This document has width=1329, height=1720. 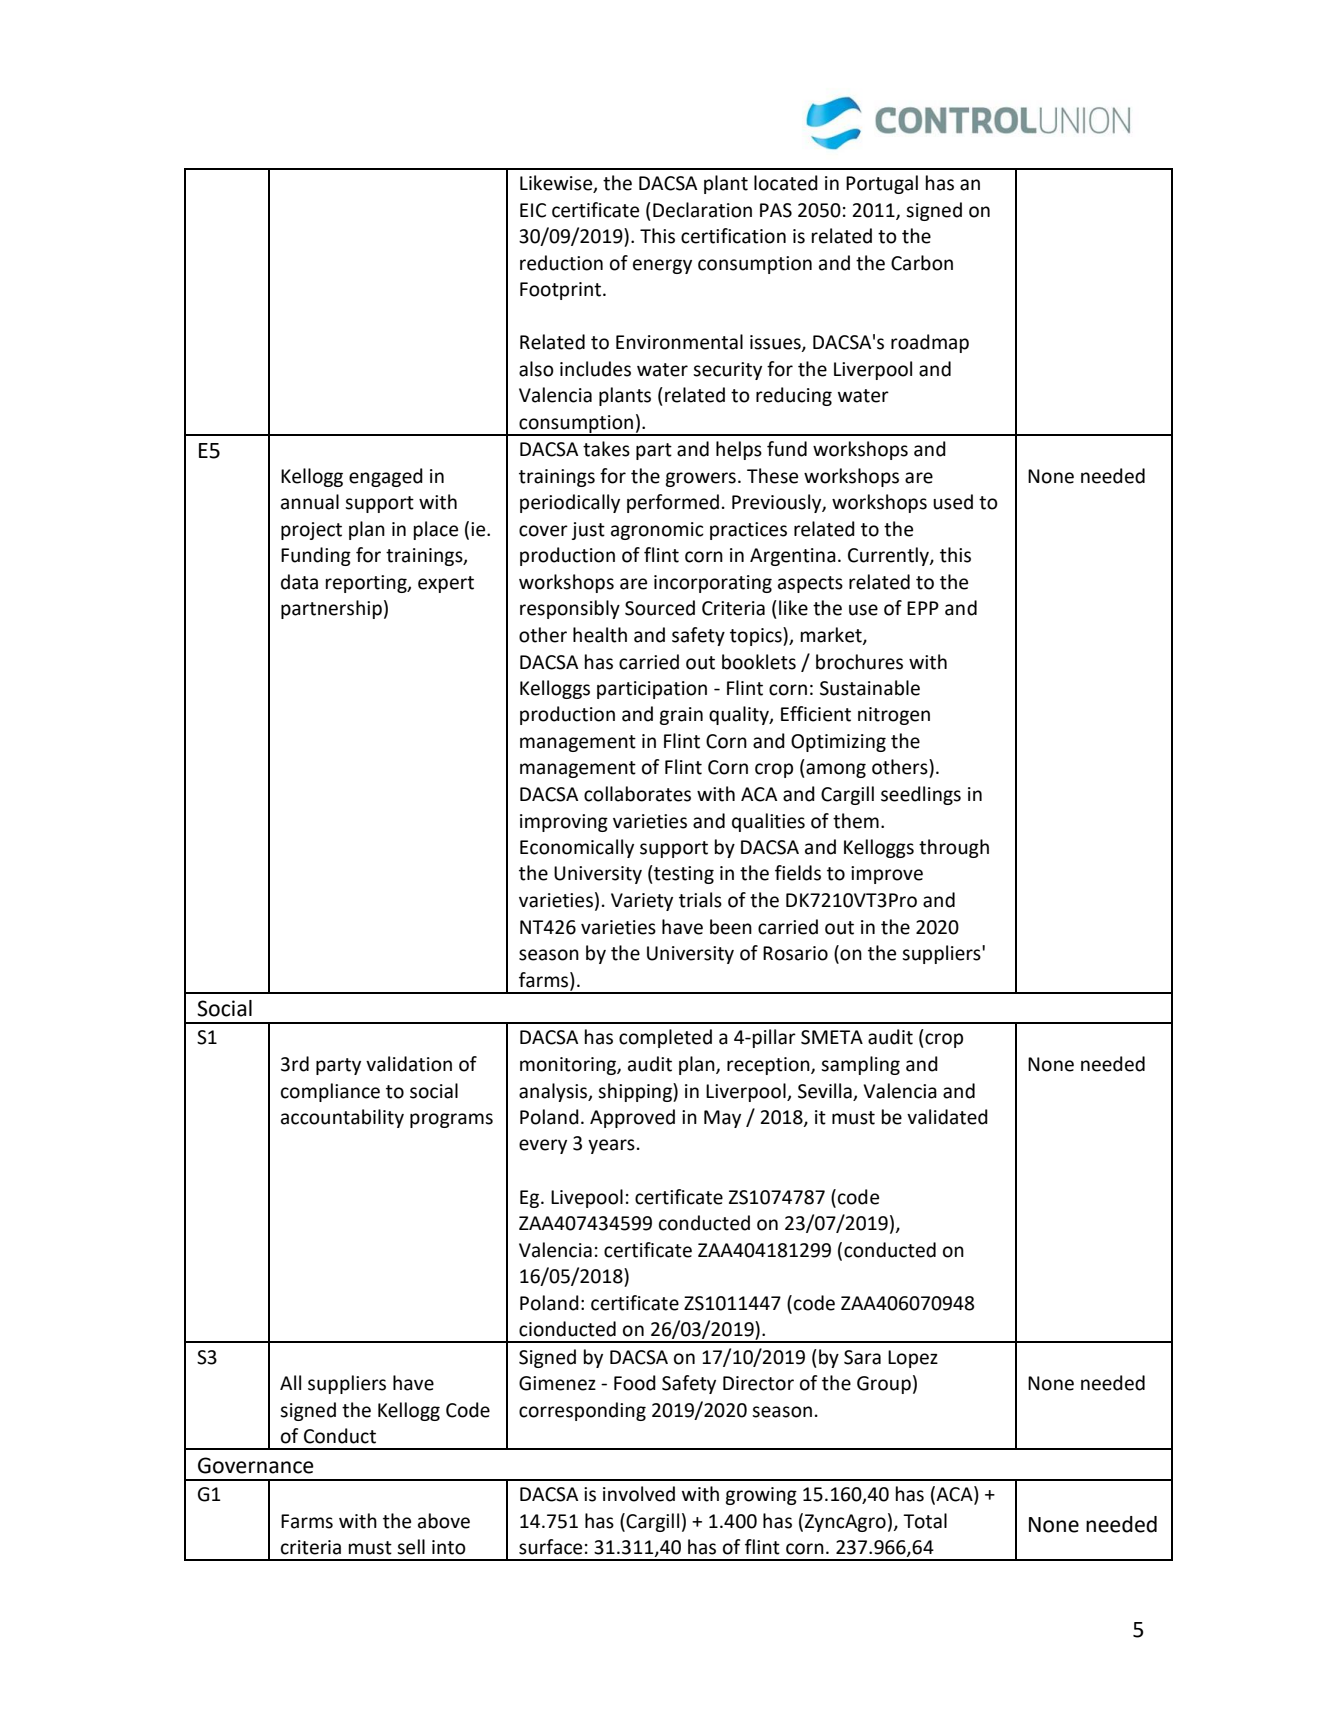 What do you see at coordinates (411, 1547) in the document?
I see `sell` at bounding box center [411, 1547].
